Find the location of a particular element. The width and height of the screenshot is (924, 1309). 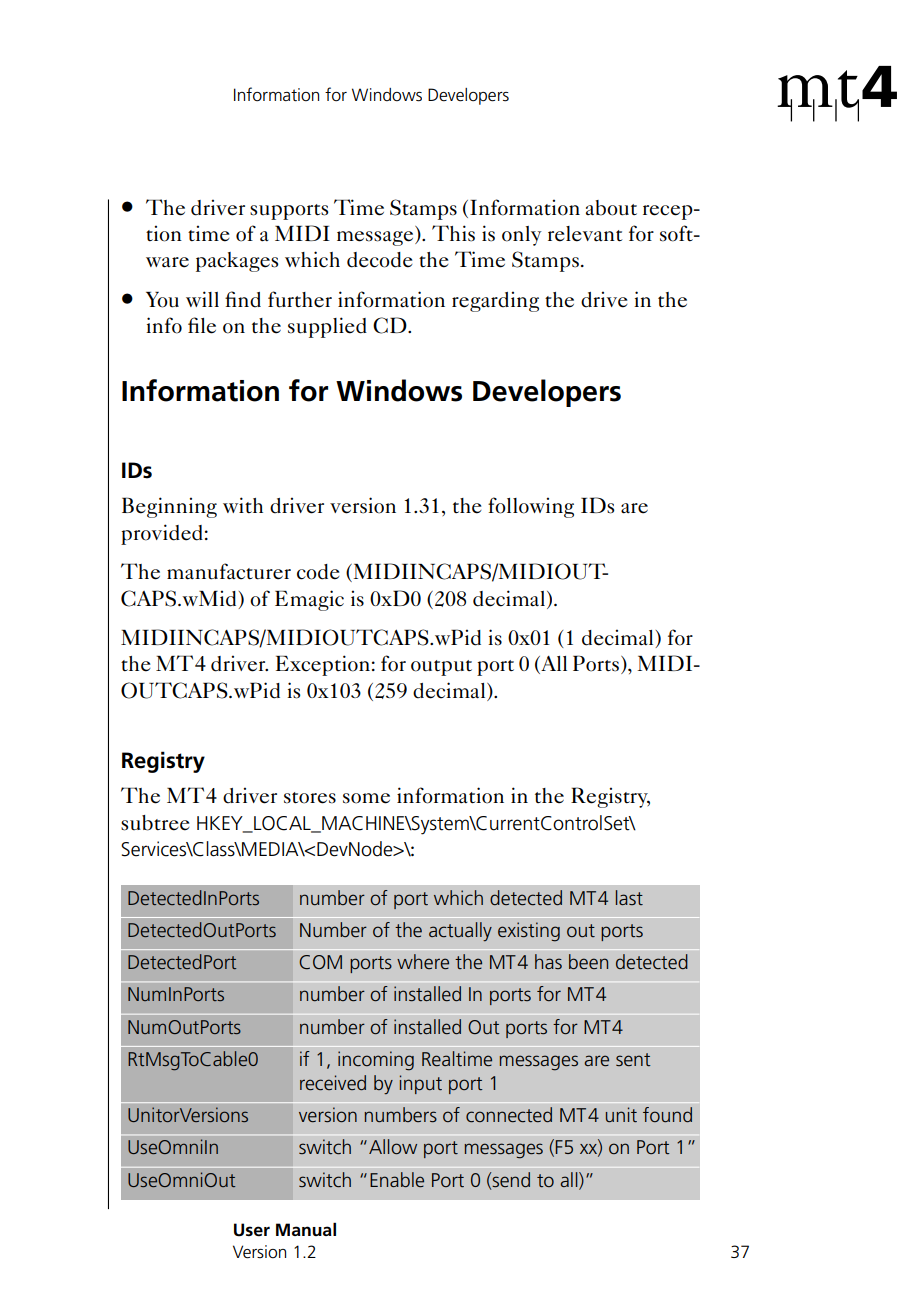

regarding is located at coordinates (495, 301).
